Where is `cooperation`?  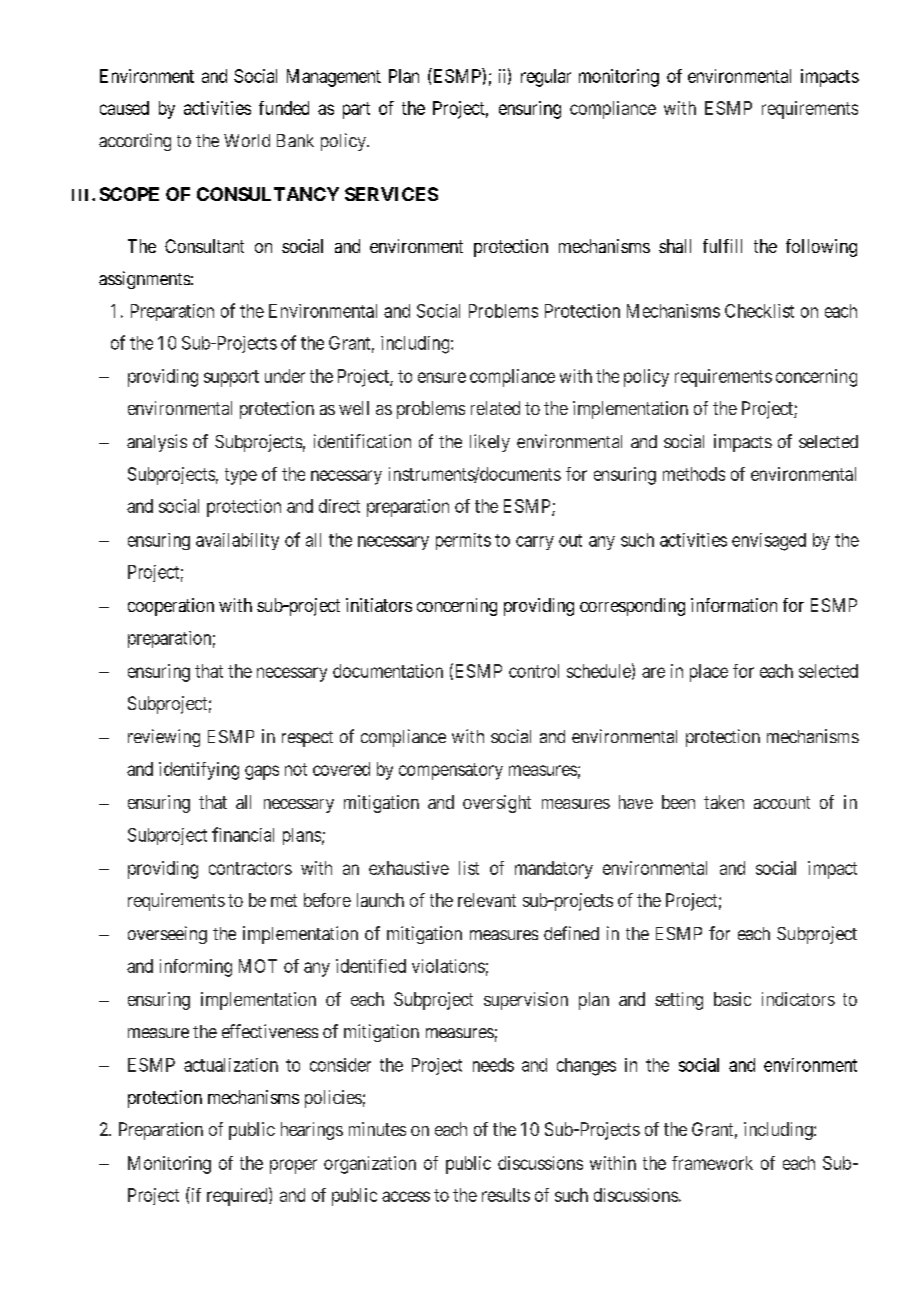 cooperation is located at coordinates (171, 607).
